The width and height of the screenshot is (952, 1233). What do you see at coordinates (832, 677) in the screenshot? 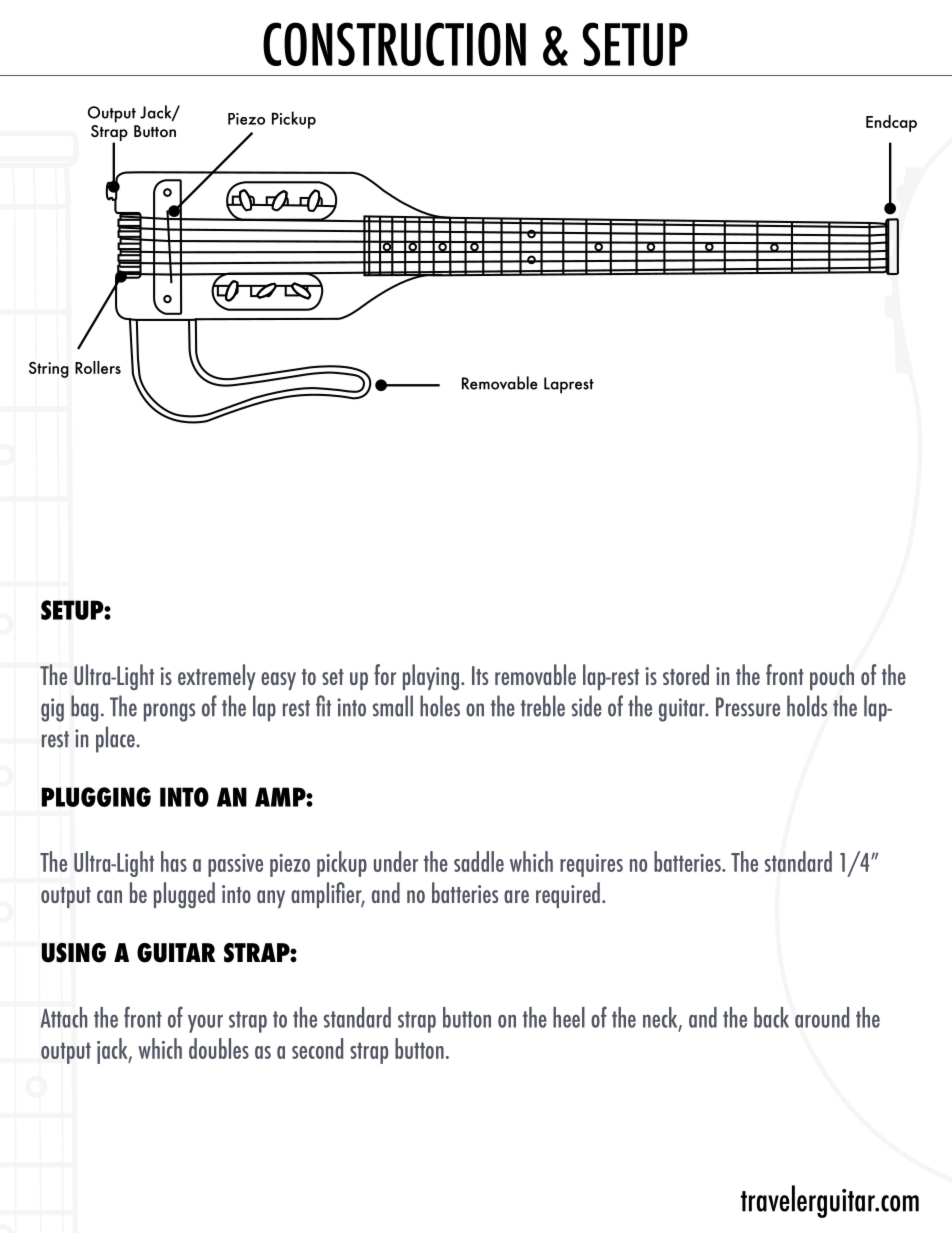
I see `pouch` at bounding box center [832, 677].
